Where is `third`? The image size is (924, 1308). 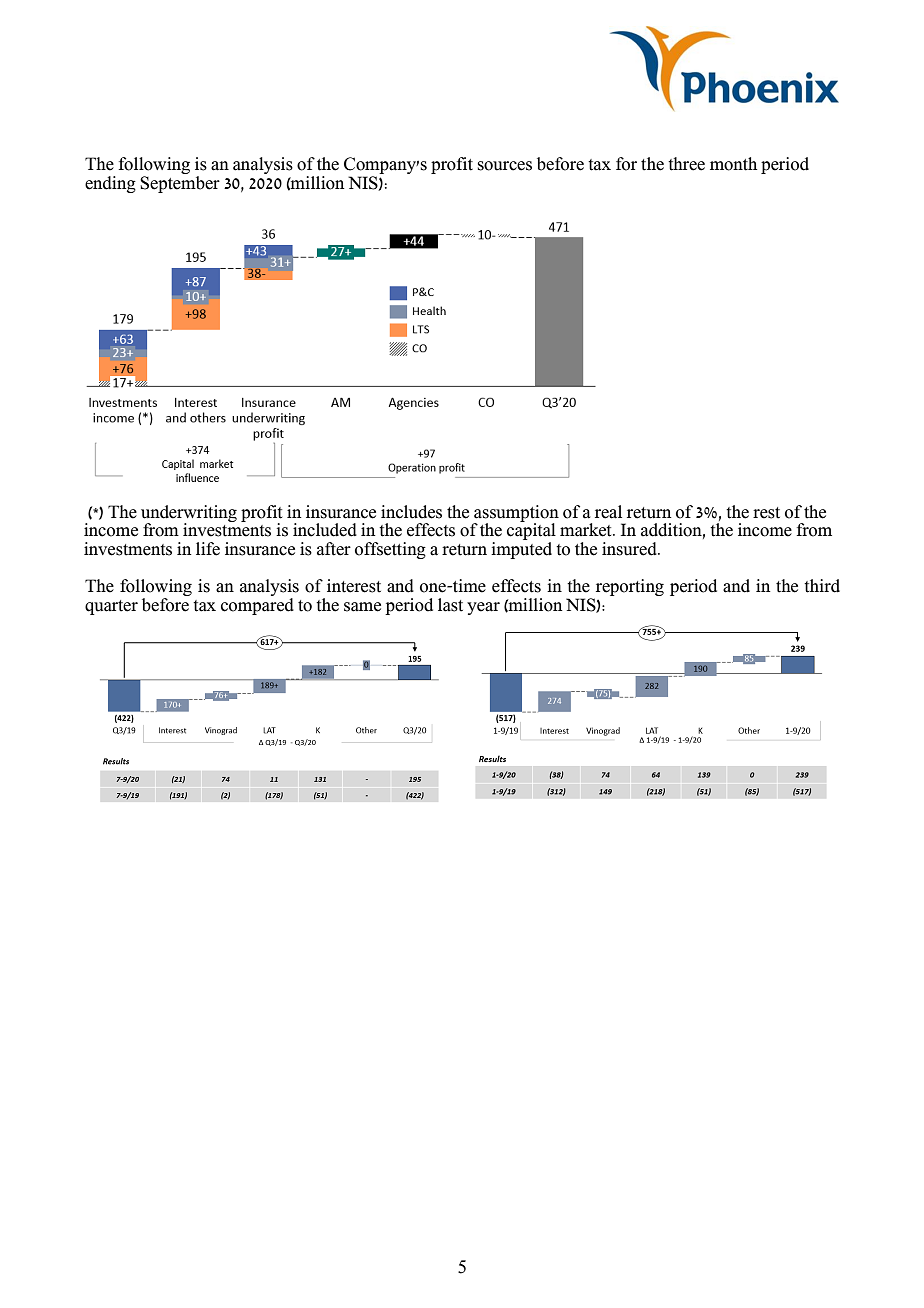
third is located at coordinates (822, 586).
